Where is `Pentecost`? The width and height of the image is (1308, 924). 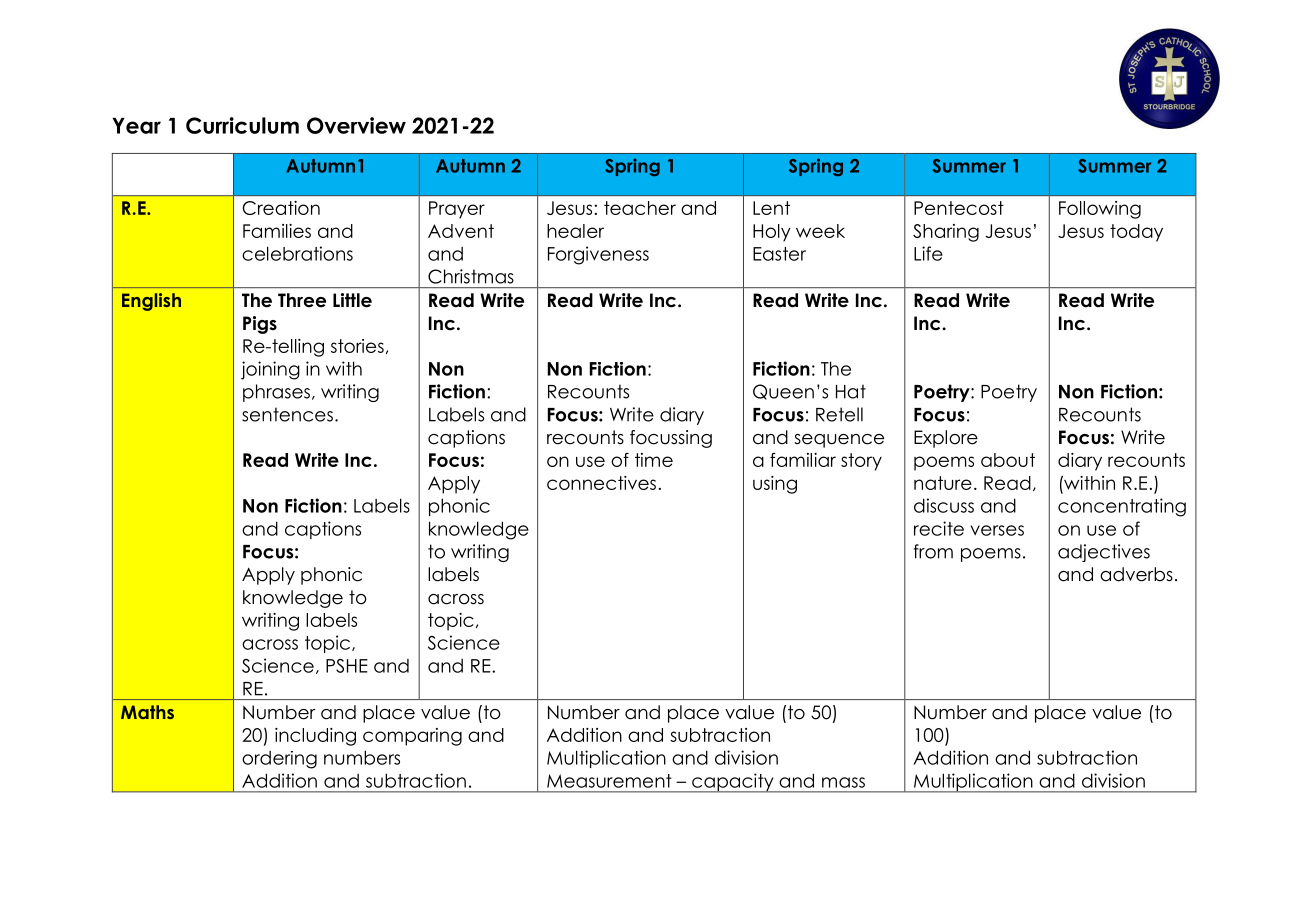 Pentecost is located at coordinates (959, 208).
